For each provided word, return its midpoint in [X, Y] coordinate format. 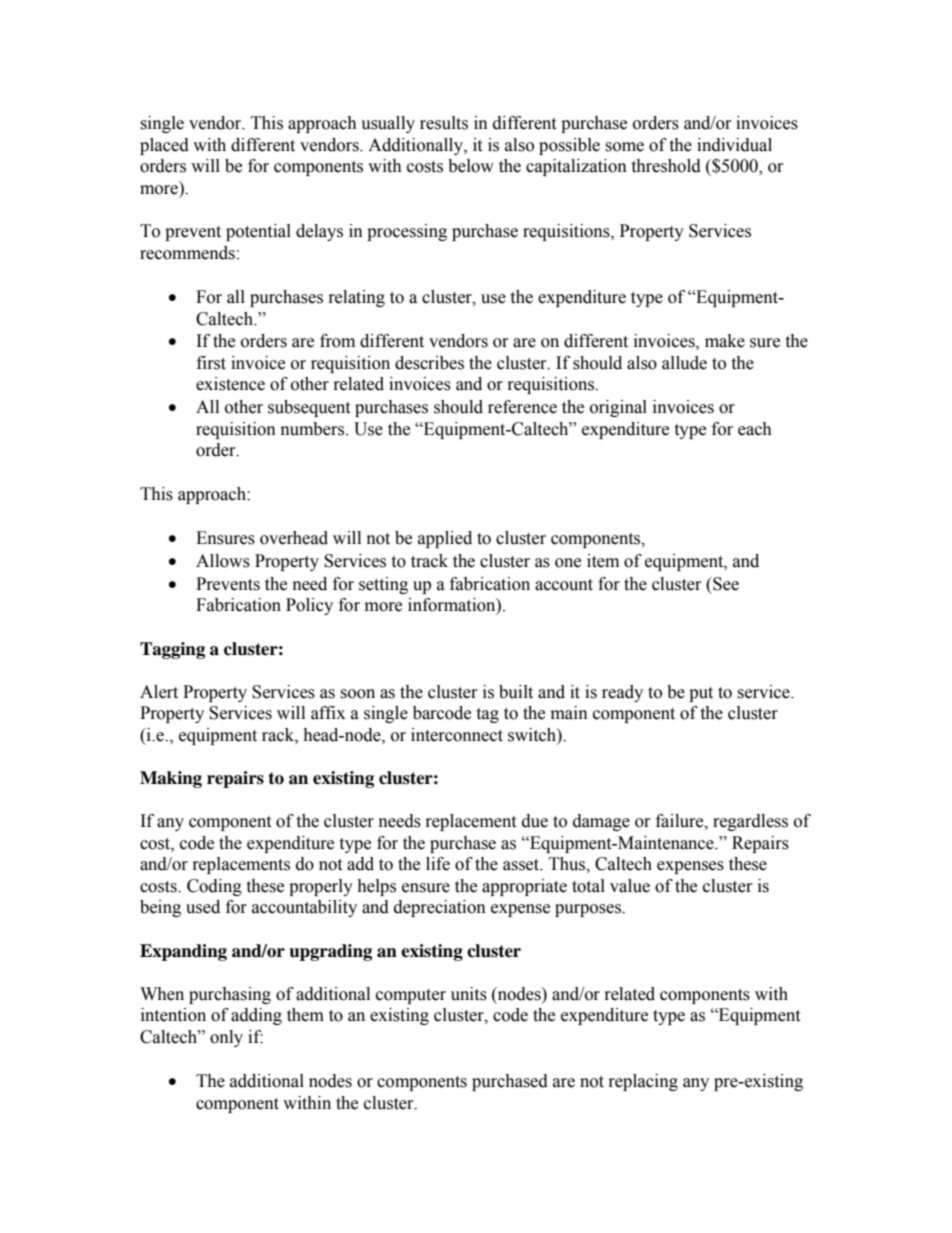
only [226, 1038]
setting [383, 585]
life [438, 864]
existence [230, 384]
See [725, 584]
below [471, 166]
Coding [214, 887]
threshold [666, 166]
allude [684, 363]
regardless [750, 822]
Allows [223, 561]
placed [164, 146]
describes [429, 363]
